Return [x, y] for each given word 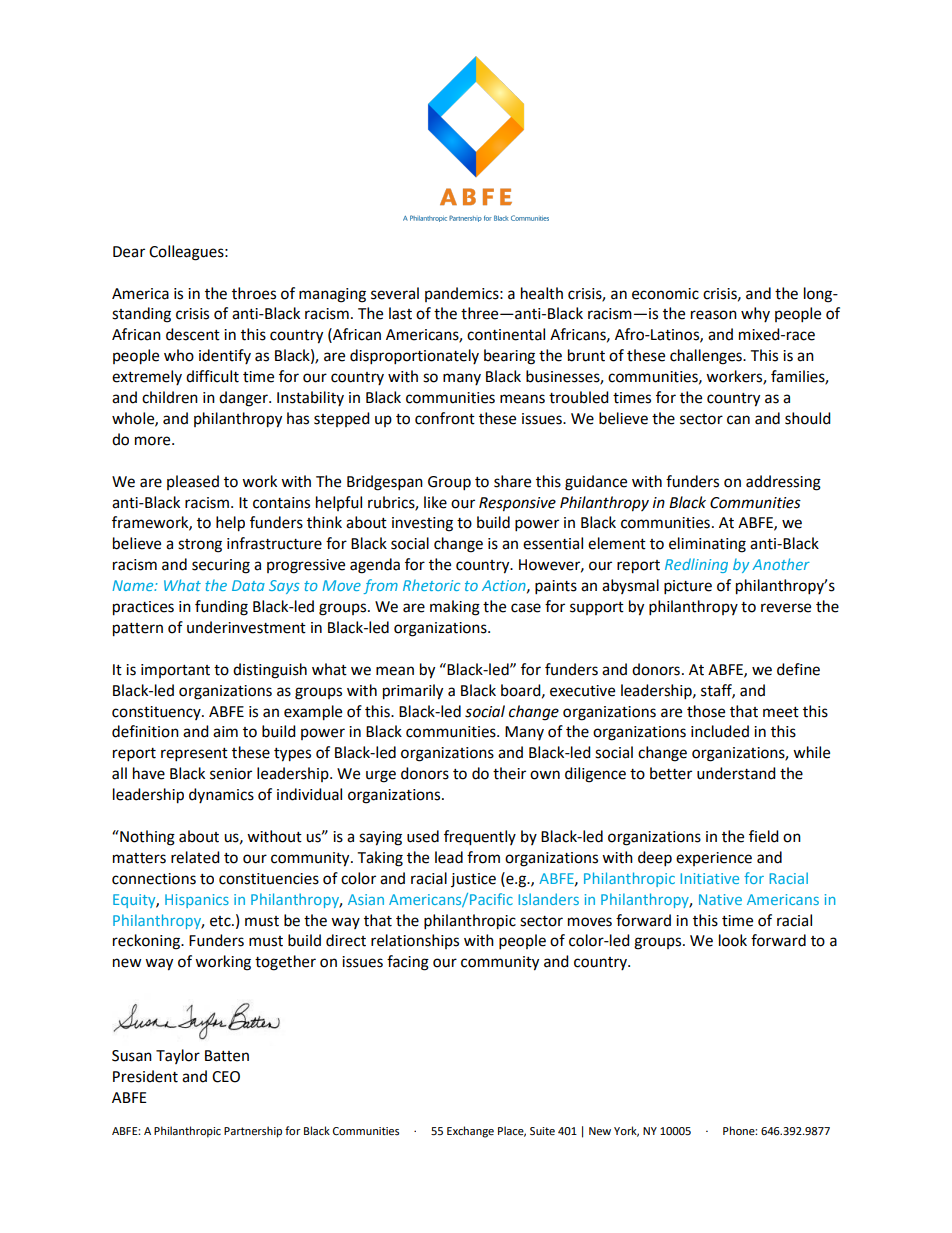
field [764, 836]
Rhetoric [431, 585]
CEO [226, 1077]
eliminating [707, 545]
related [195, 857]
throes [254, 293]
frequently [480, 838]
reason [714, 315]
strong [200, 546]
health [542, 293]
